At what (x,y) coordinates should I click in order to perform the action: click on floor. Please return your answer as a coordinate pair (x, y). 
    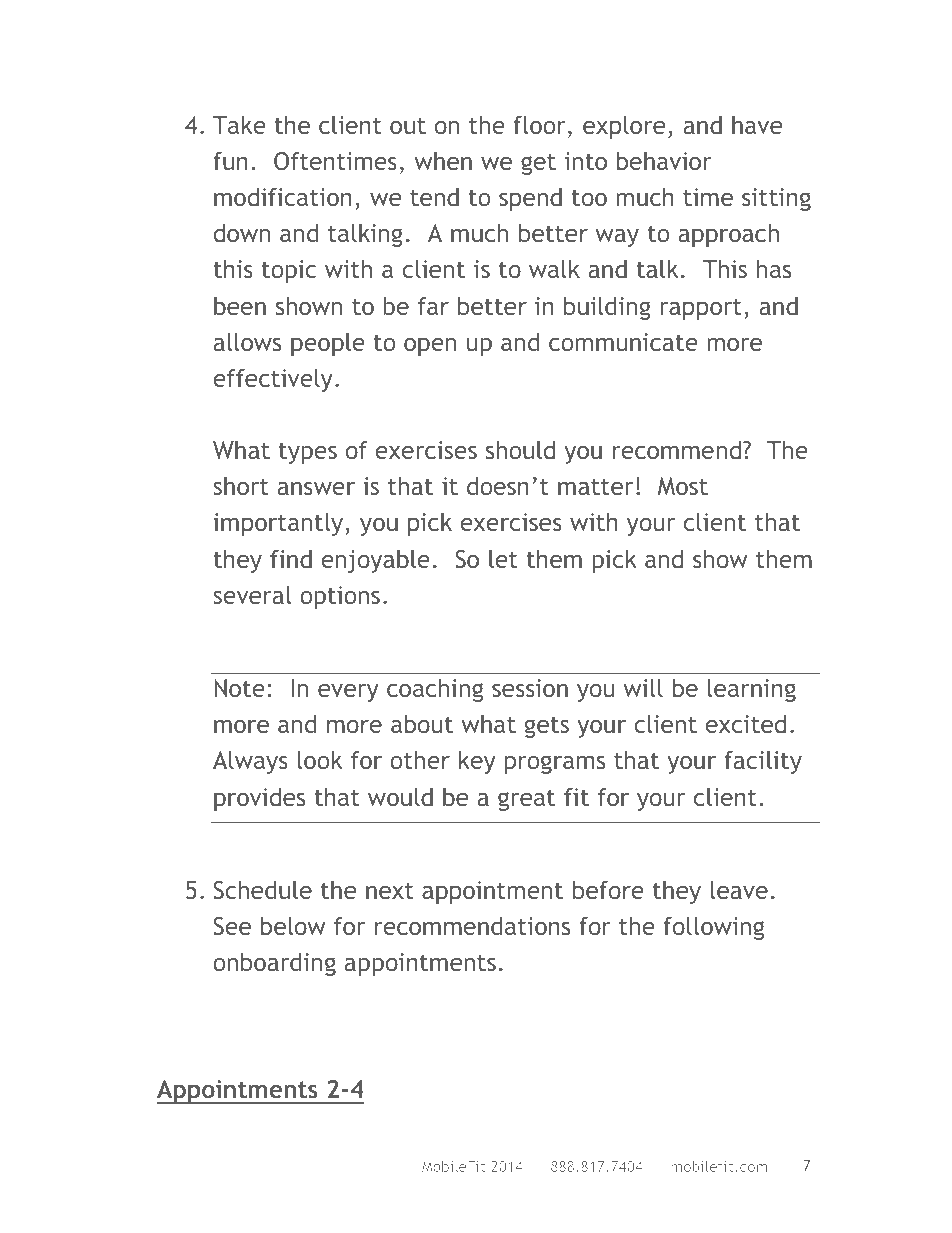
    Looking at the image, I should click on (539, 124).
